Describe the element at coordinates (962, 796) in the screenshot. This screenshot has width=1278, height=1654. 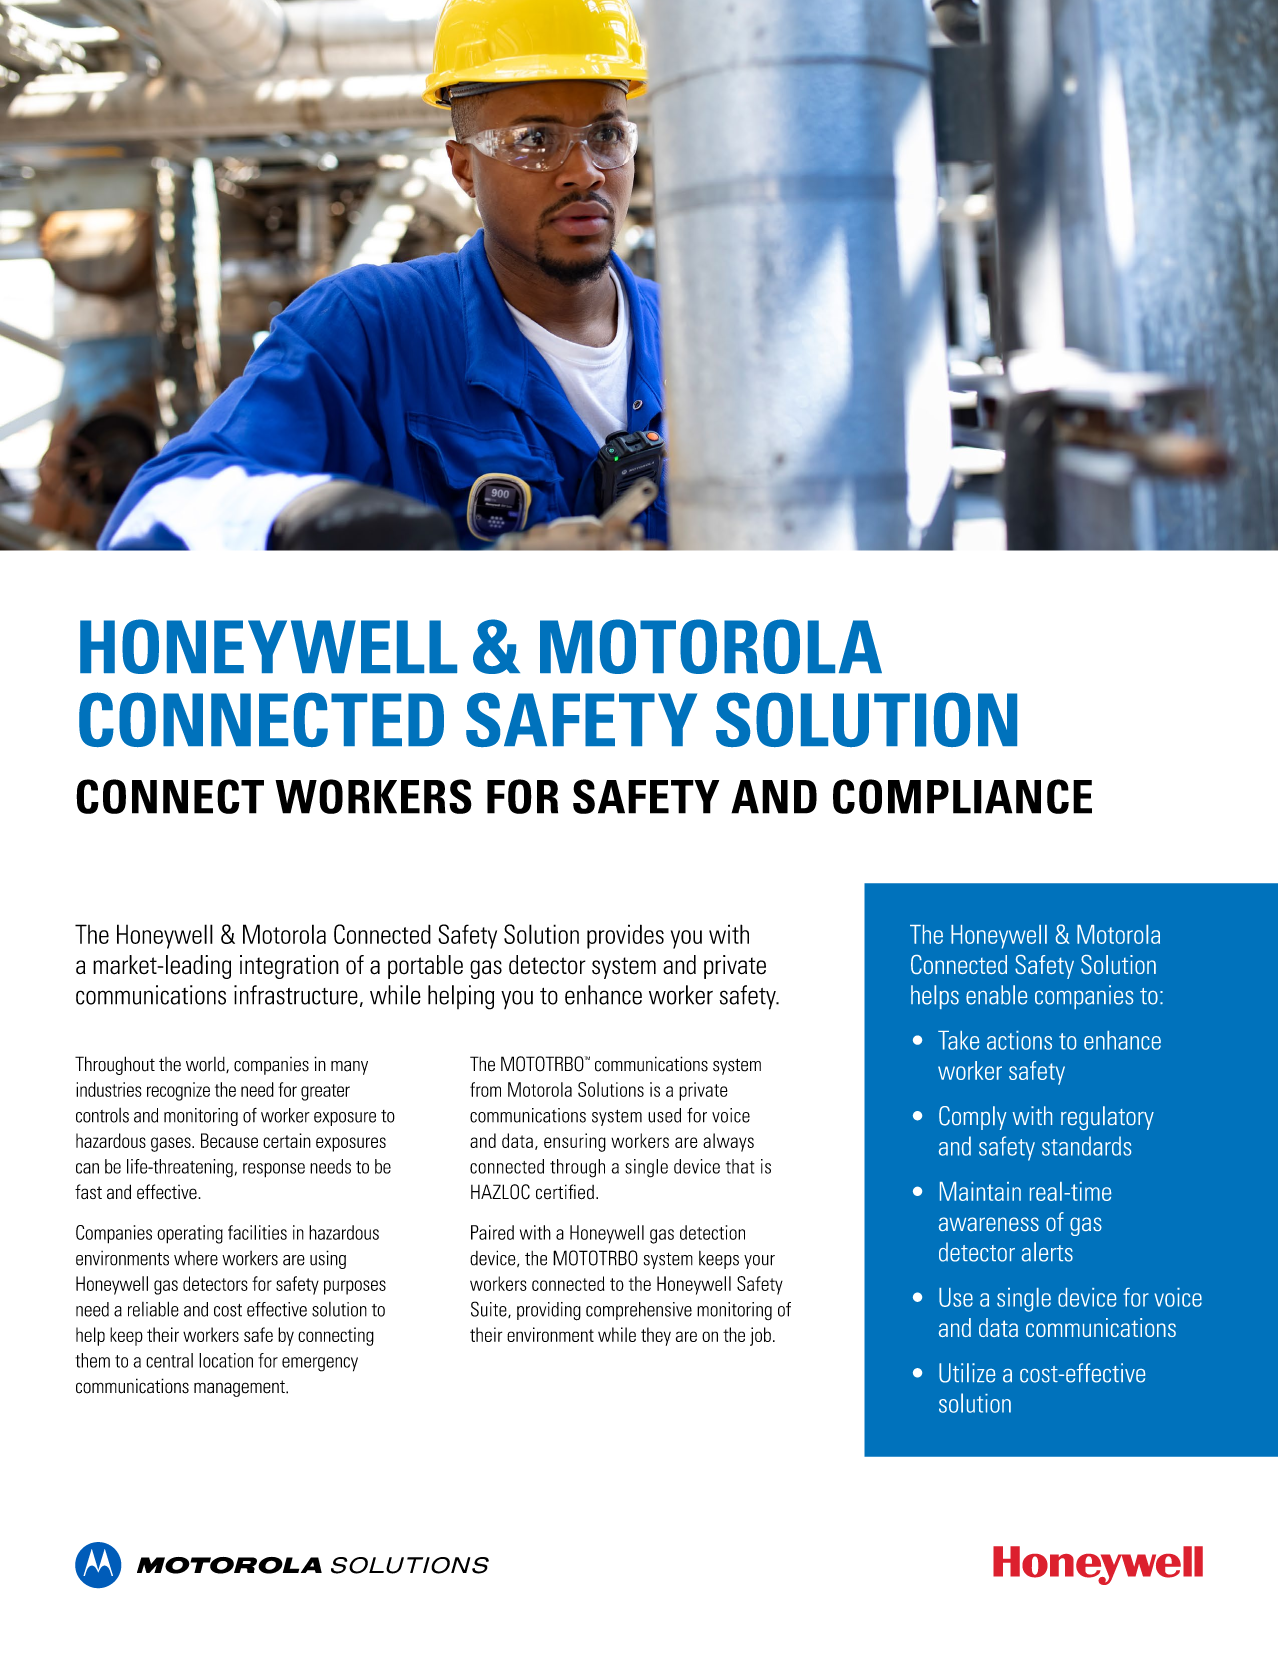
I see `COMPLIANCE` at that location.
